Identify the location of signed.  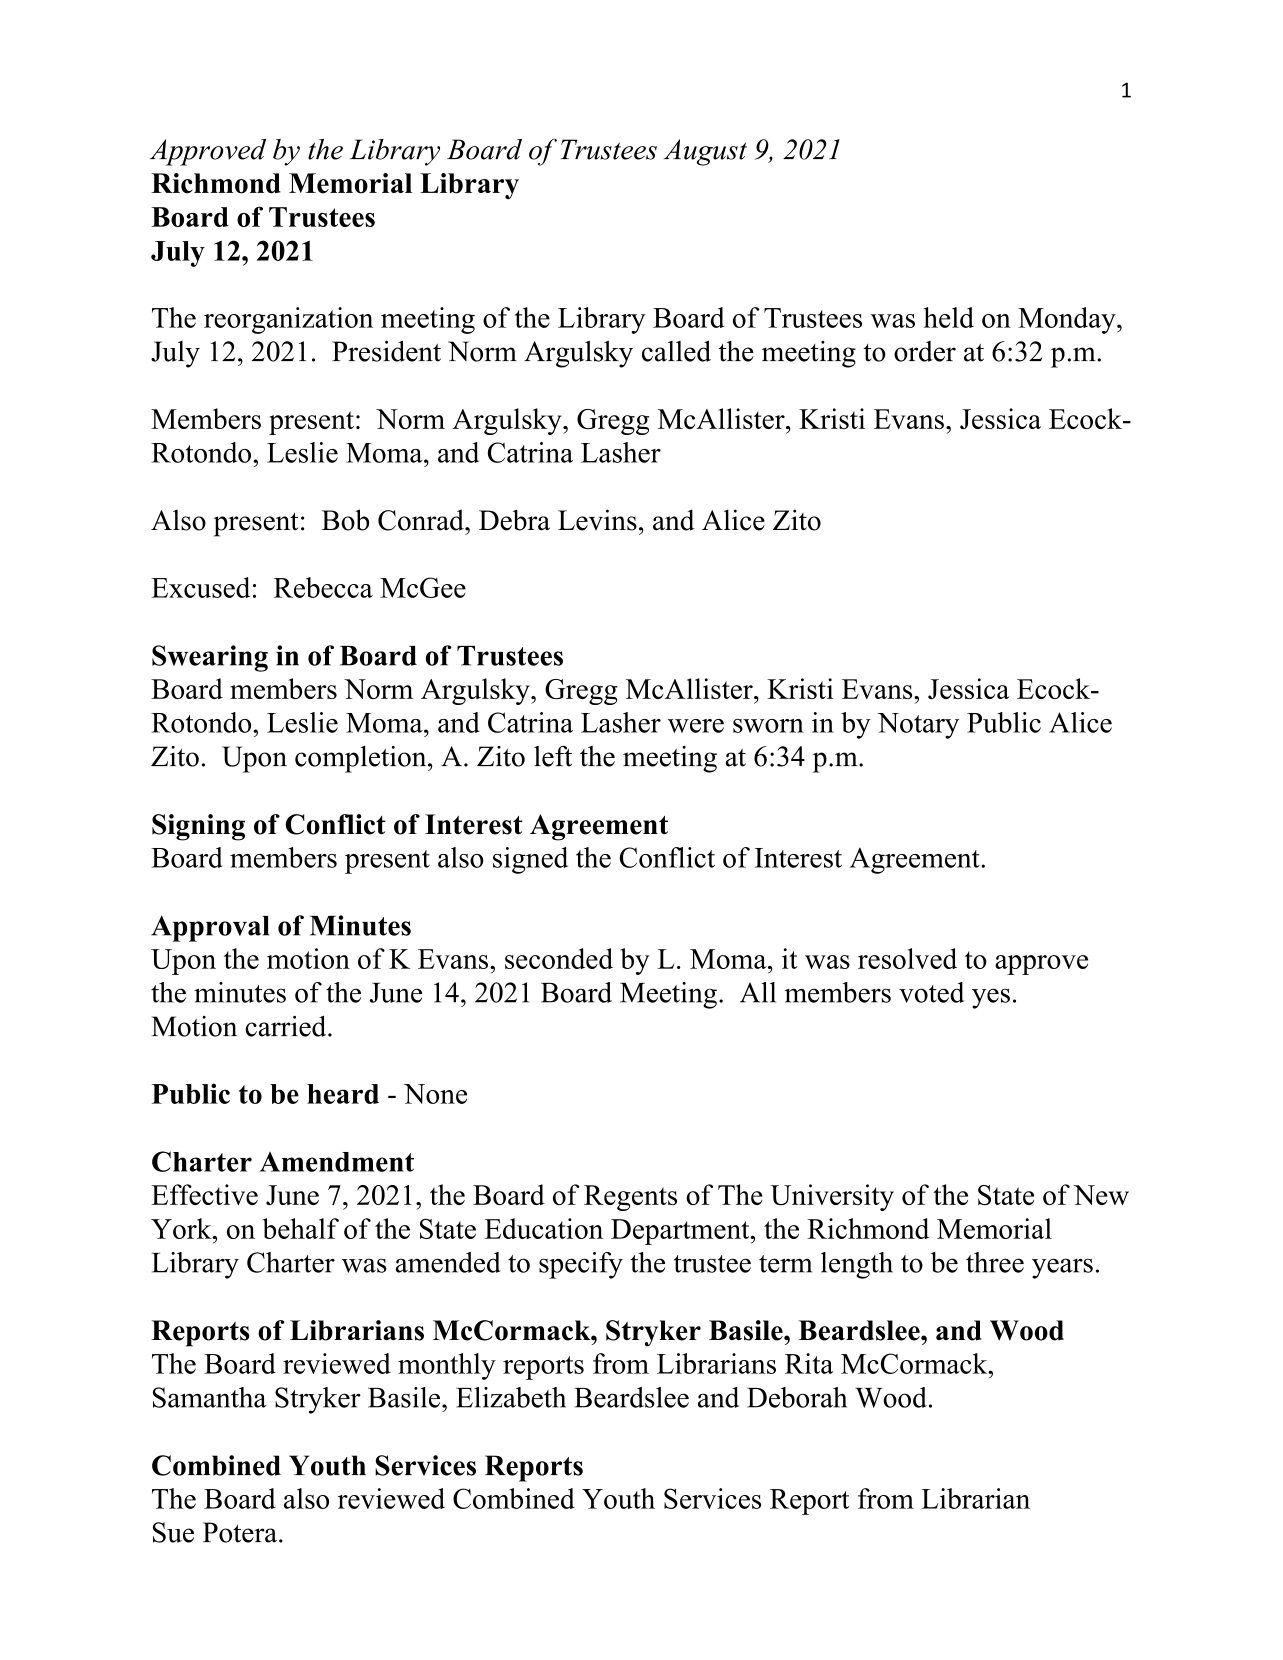
(530, 860).
